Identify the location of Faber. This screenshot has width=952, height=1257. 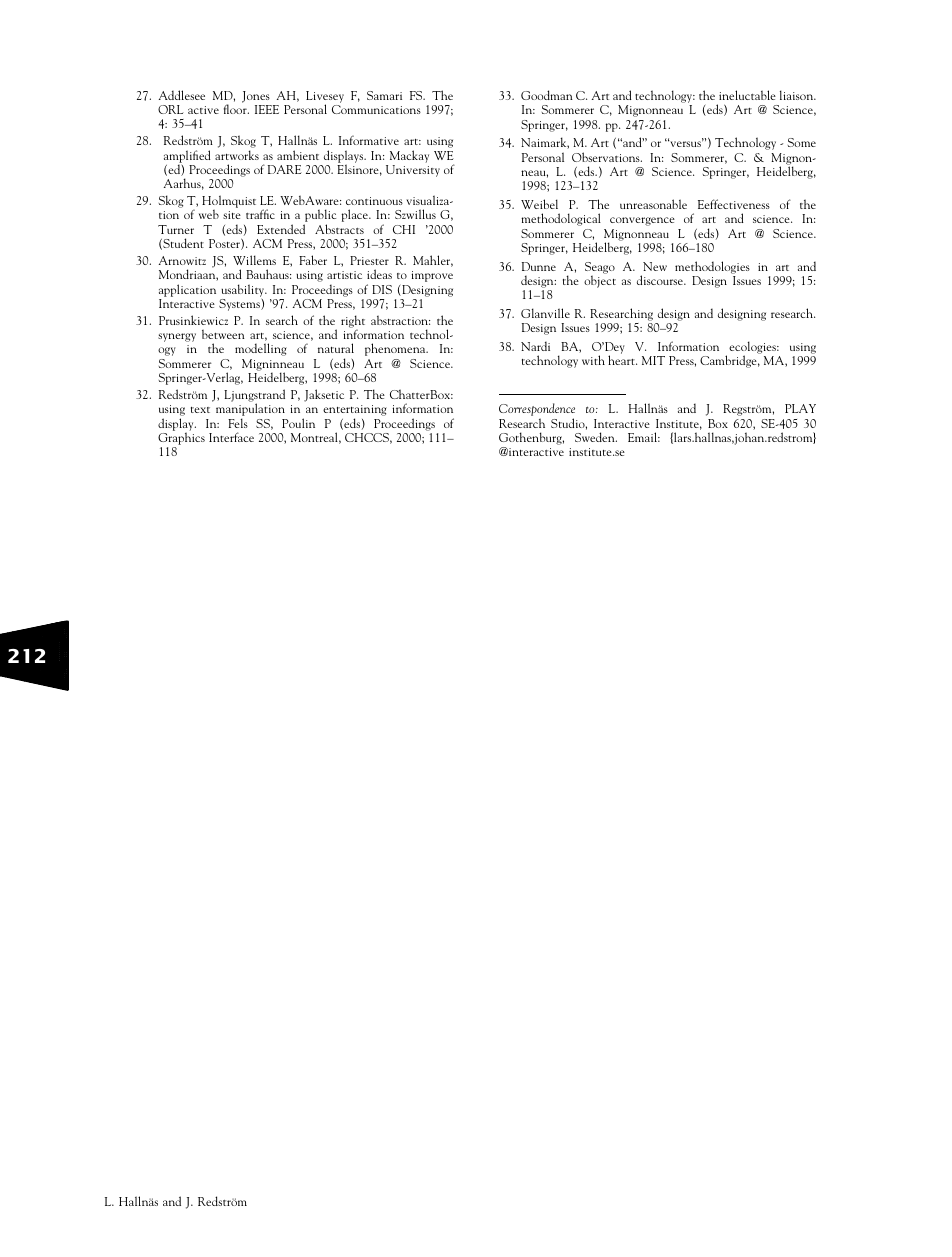
(313, 260).
